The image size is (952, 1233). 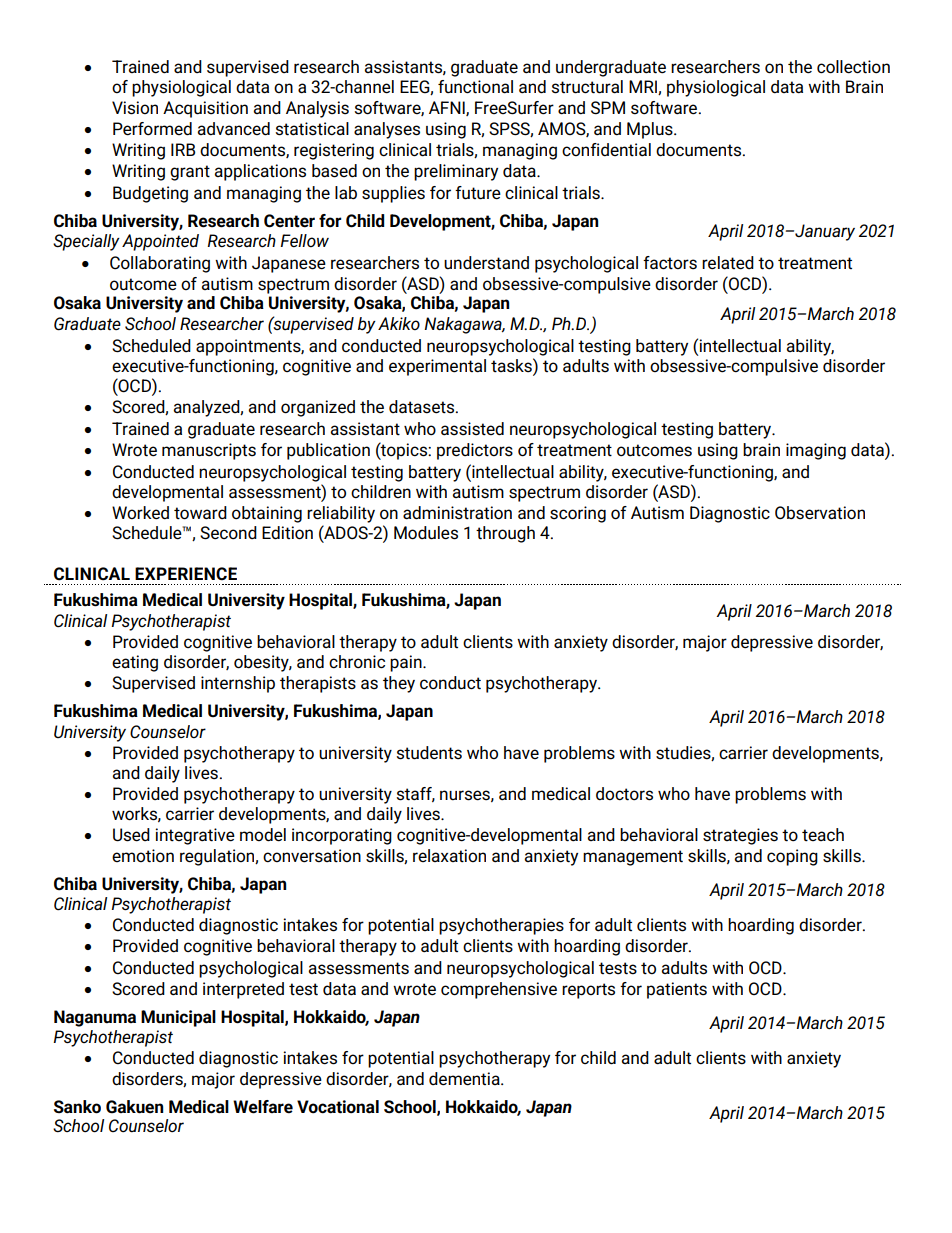 What do you see at coordinates (475, 87) in the screenshot?
I see `functional` at bounding box center [475, 87].
